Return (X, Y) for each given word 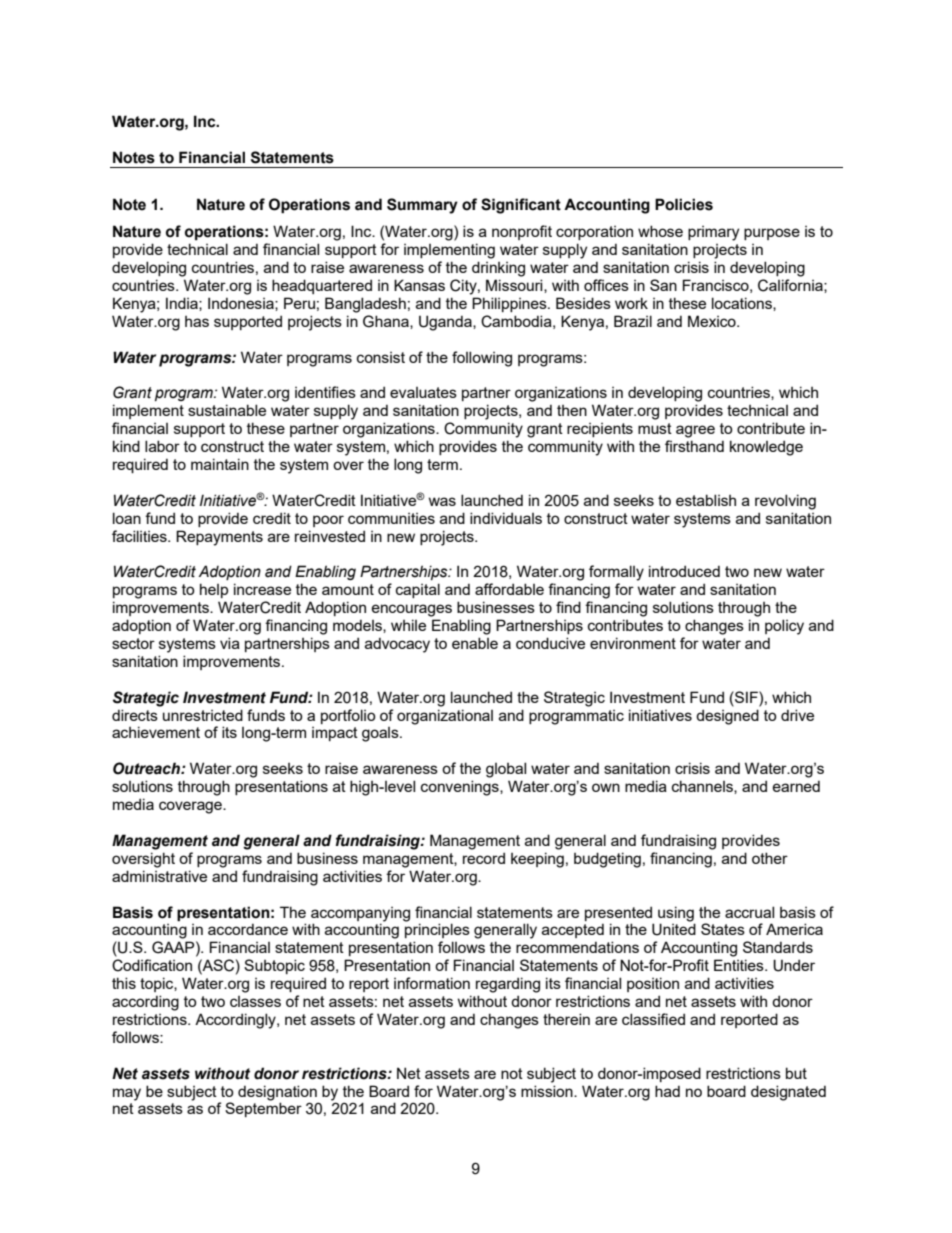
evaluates (423, 392)
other (770, 858)
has (197, 321)
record (484, 858)
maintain (220, 464)
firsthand (694, 446)
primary (713, 233)
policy (784, 627)
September (263, 1109)
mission (548, 1091)
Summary (422, 206)
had (667, 1091)
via (230, 643)
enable (475, 643)
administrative (159, 876)
